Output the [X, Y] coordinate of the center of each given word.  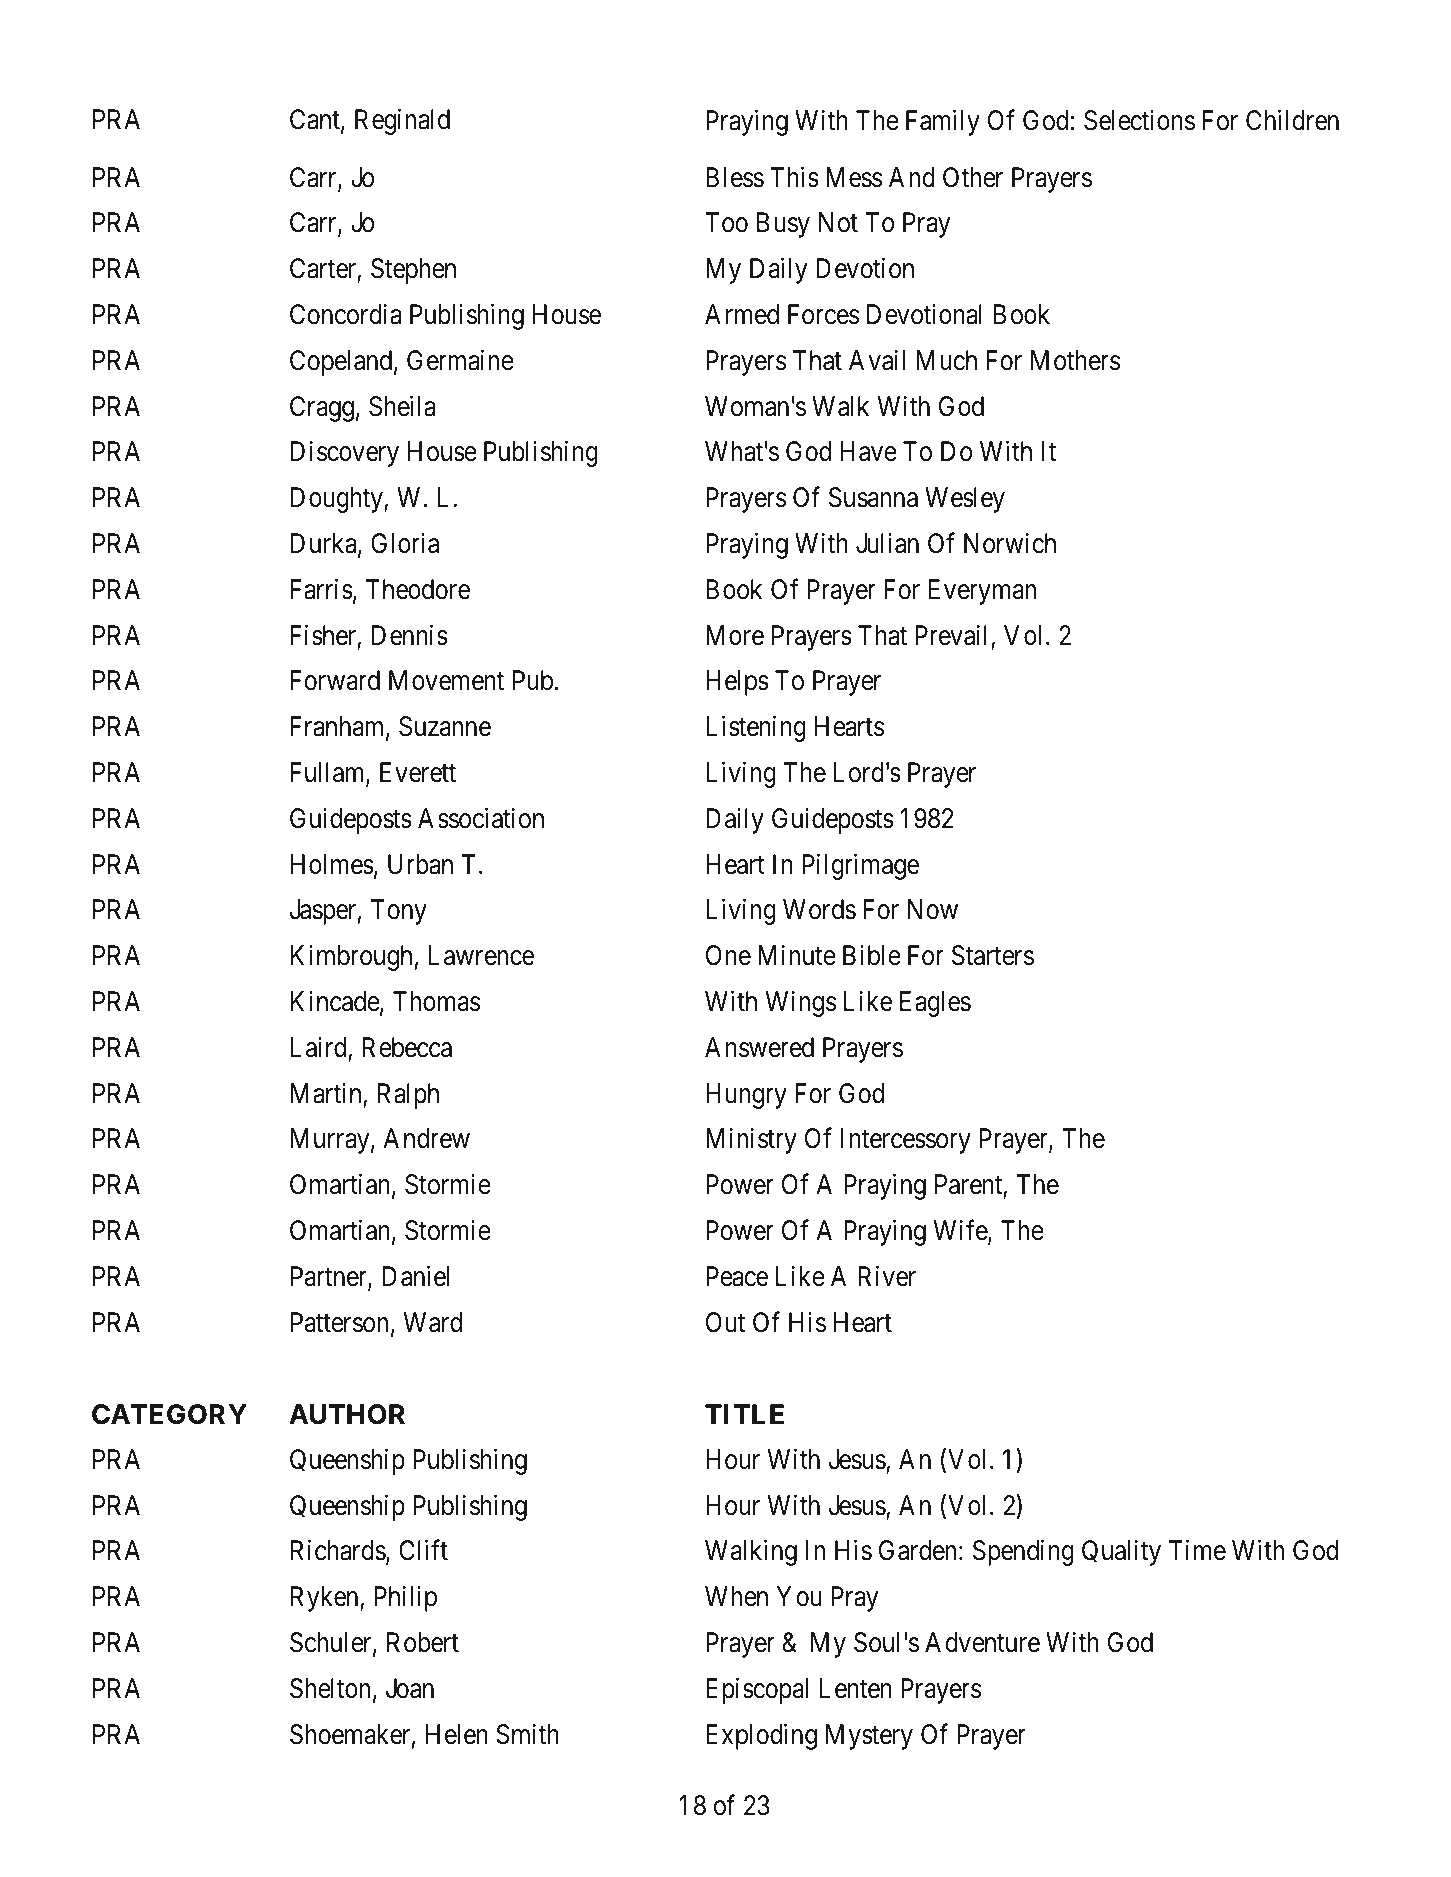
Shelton [330, 1688]
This [794, 177]
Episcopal [757, 1690]
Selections [1139, 120]
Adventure [982, 1642]
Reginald [402, 122]
